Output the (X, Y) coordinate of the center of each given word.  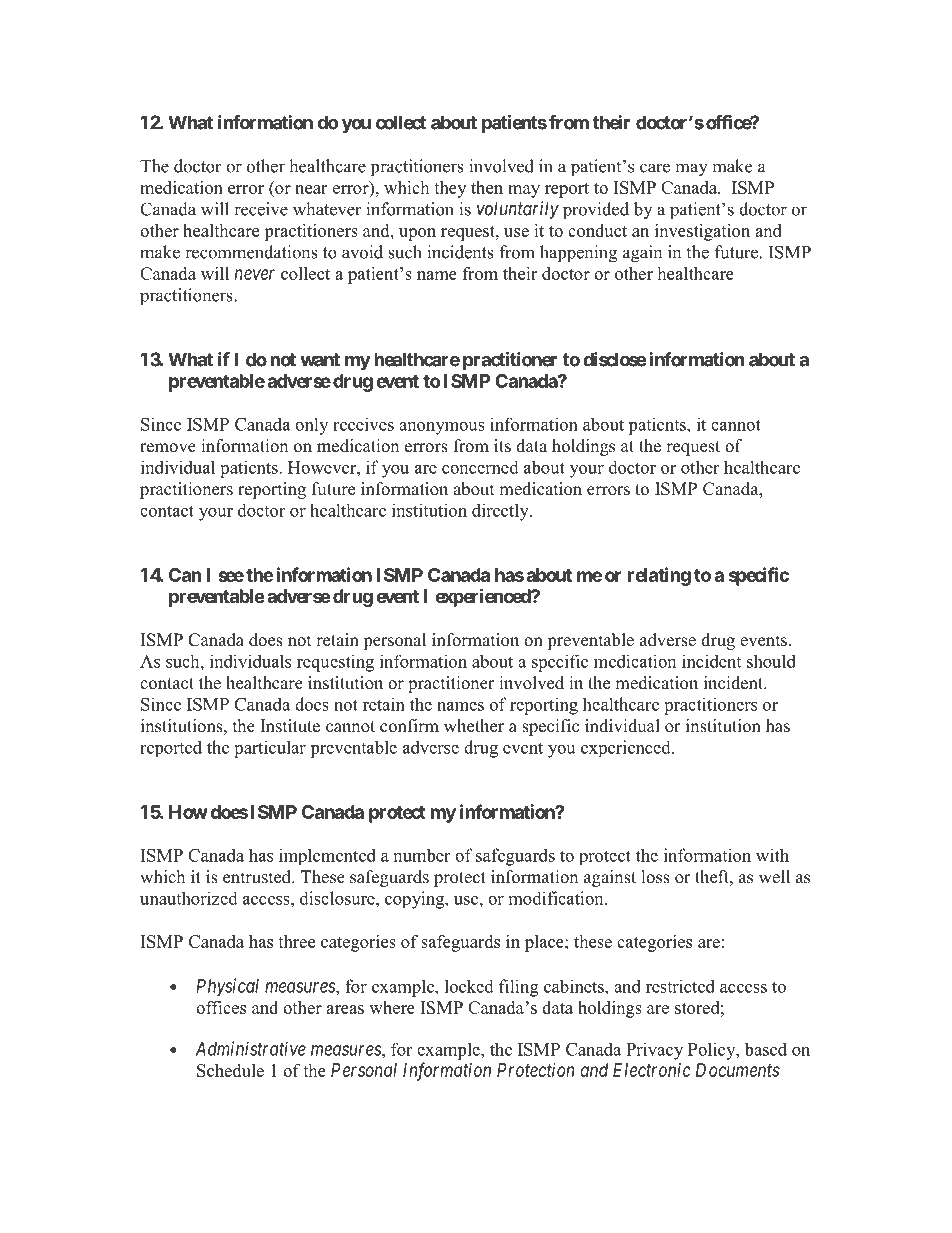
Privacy (654, 1051)
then (487, 187)
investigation (702, 232)
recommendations (251, 252)
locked (469, 986)
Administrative (251, 1048)
